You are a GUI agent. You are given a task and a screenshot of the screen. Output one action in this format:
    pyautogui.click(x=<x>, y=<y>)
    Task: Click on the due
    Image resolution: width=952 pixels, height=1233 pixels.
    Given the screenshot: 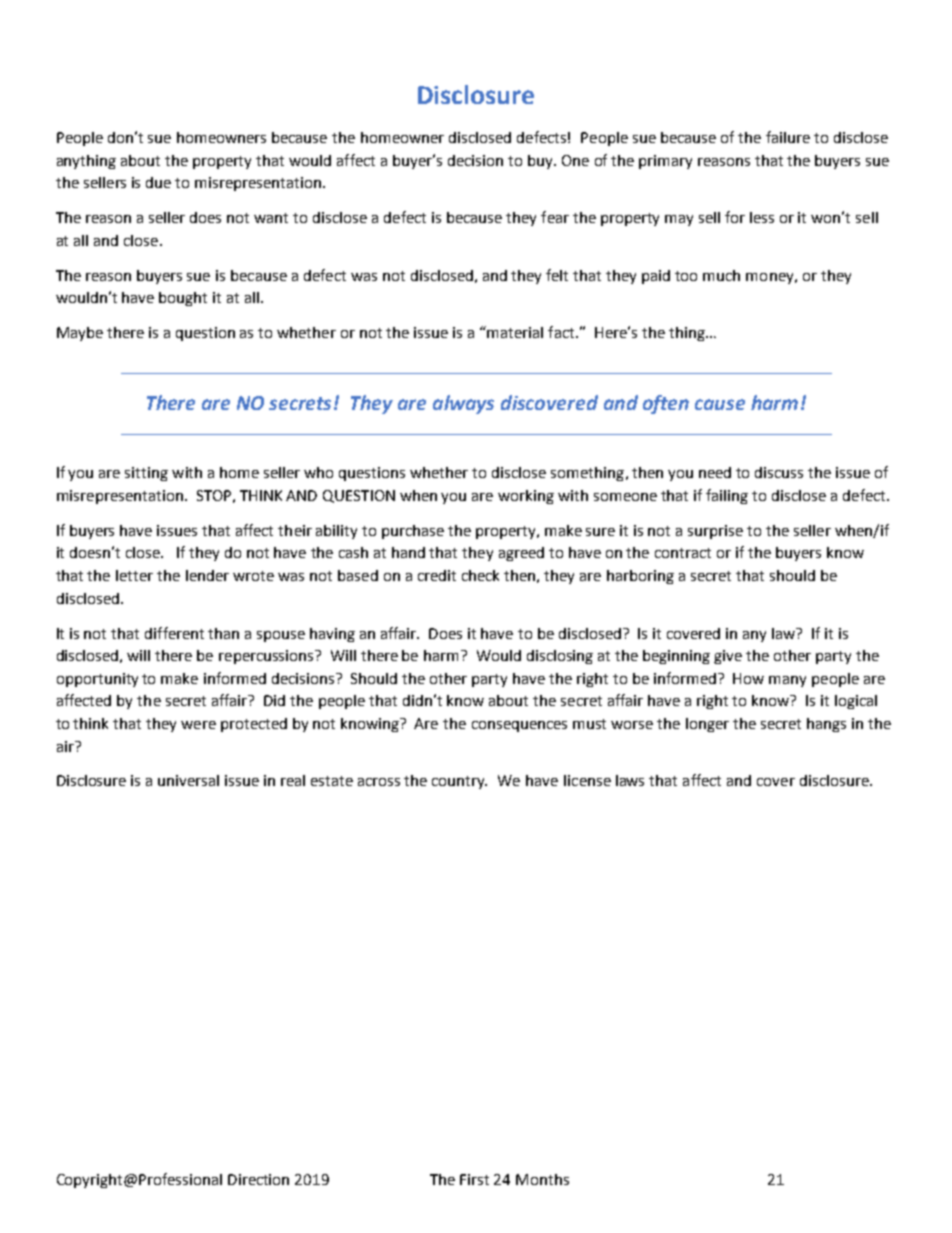 What is the action you would take?
    pyautogui.click(x=158, y=182)
